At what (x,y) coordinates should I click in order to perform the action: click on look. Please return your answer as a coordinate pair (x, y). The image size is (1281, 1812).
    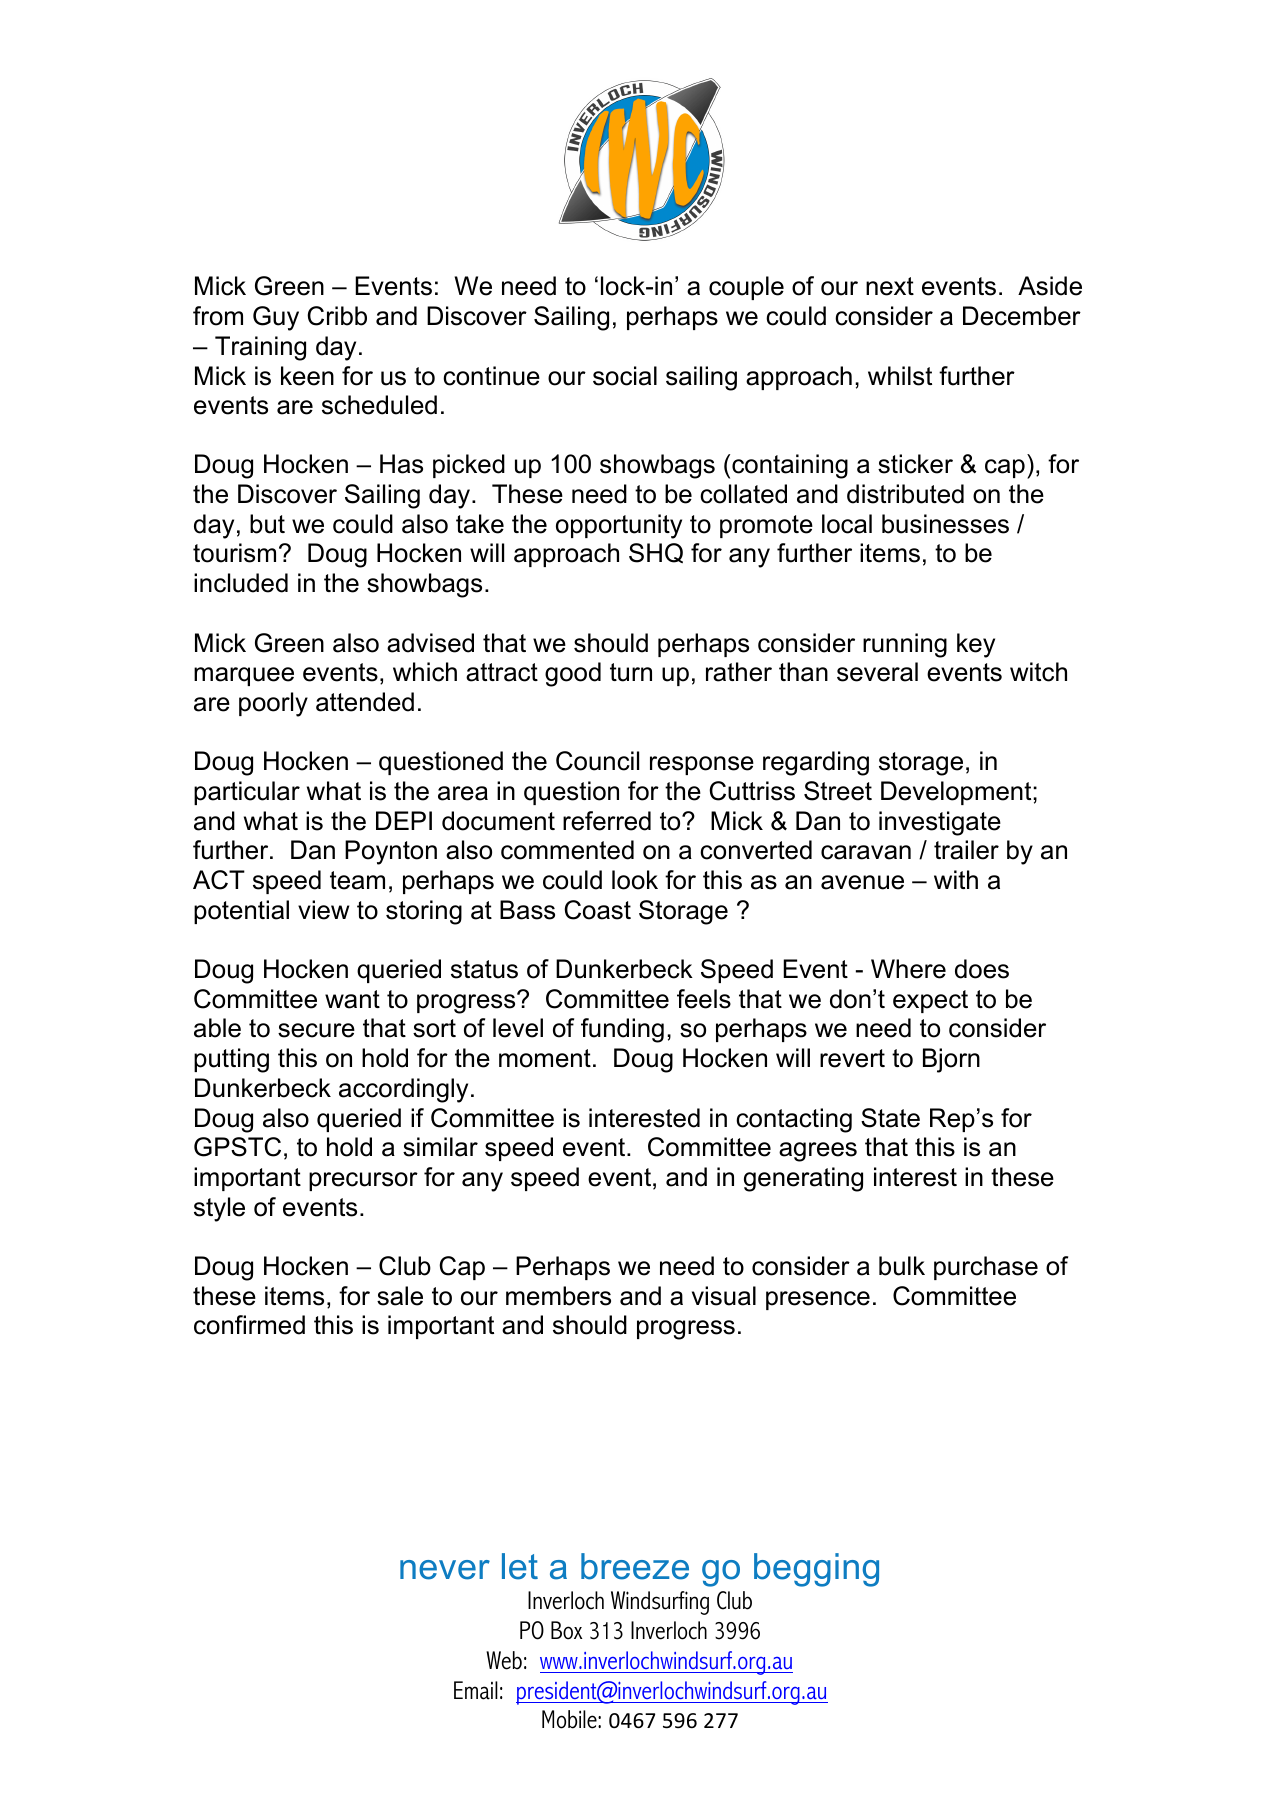
    Looking at the image, I should click on (635, 880).
